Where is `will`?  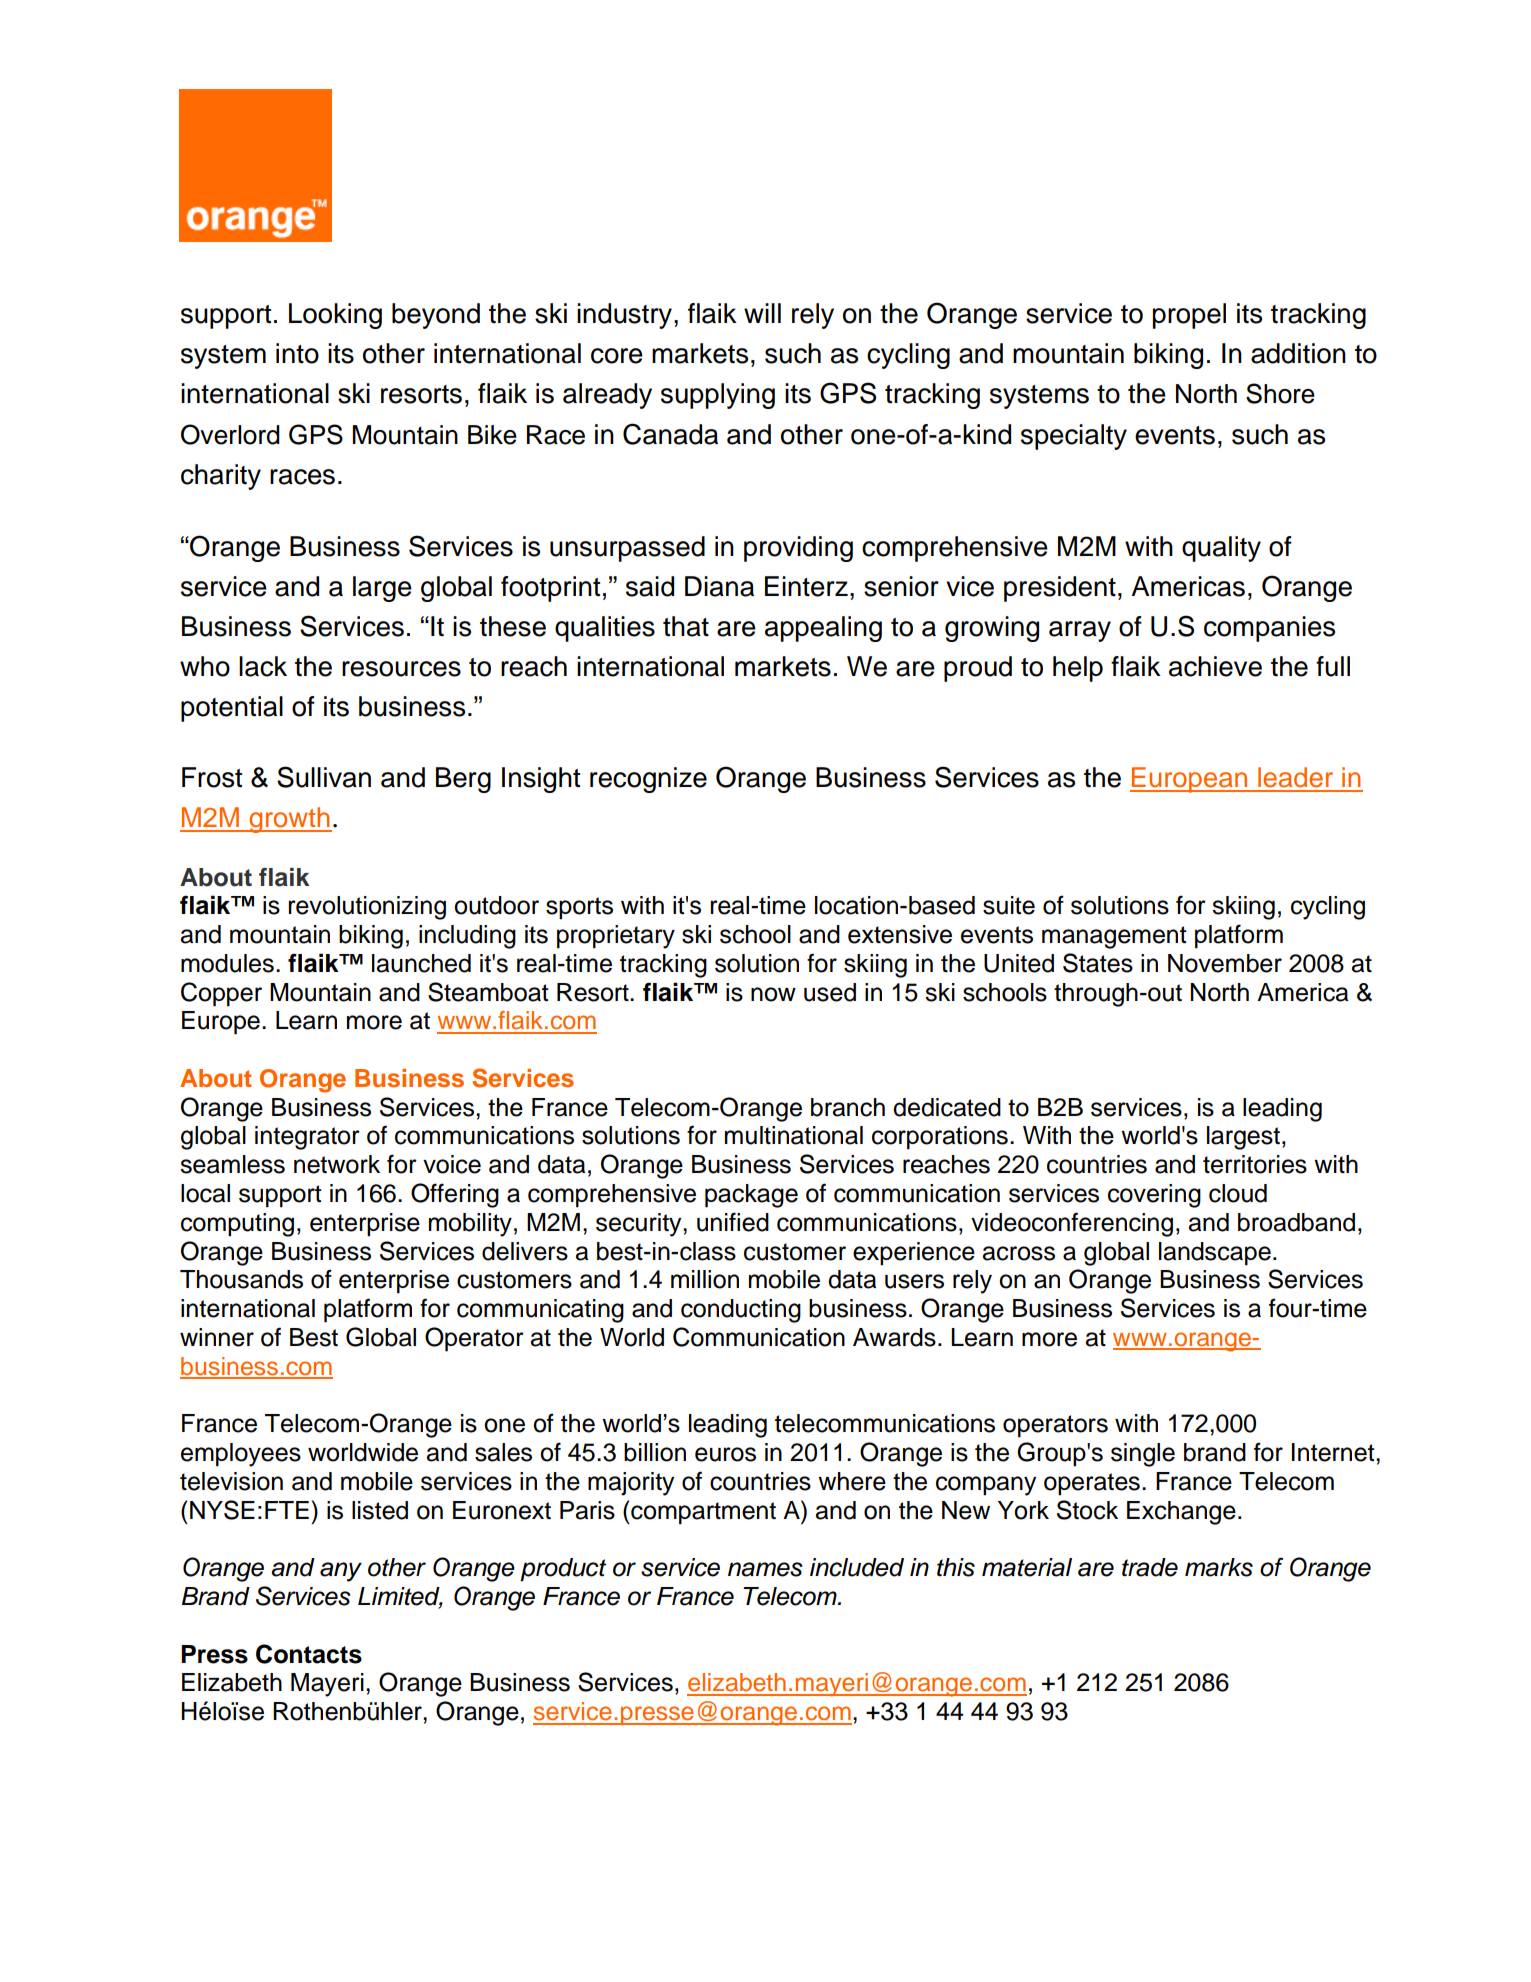
will is located at coordinates (762, 313).
